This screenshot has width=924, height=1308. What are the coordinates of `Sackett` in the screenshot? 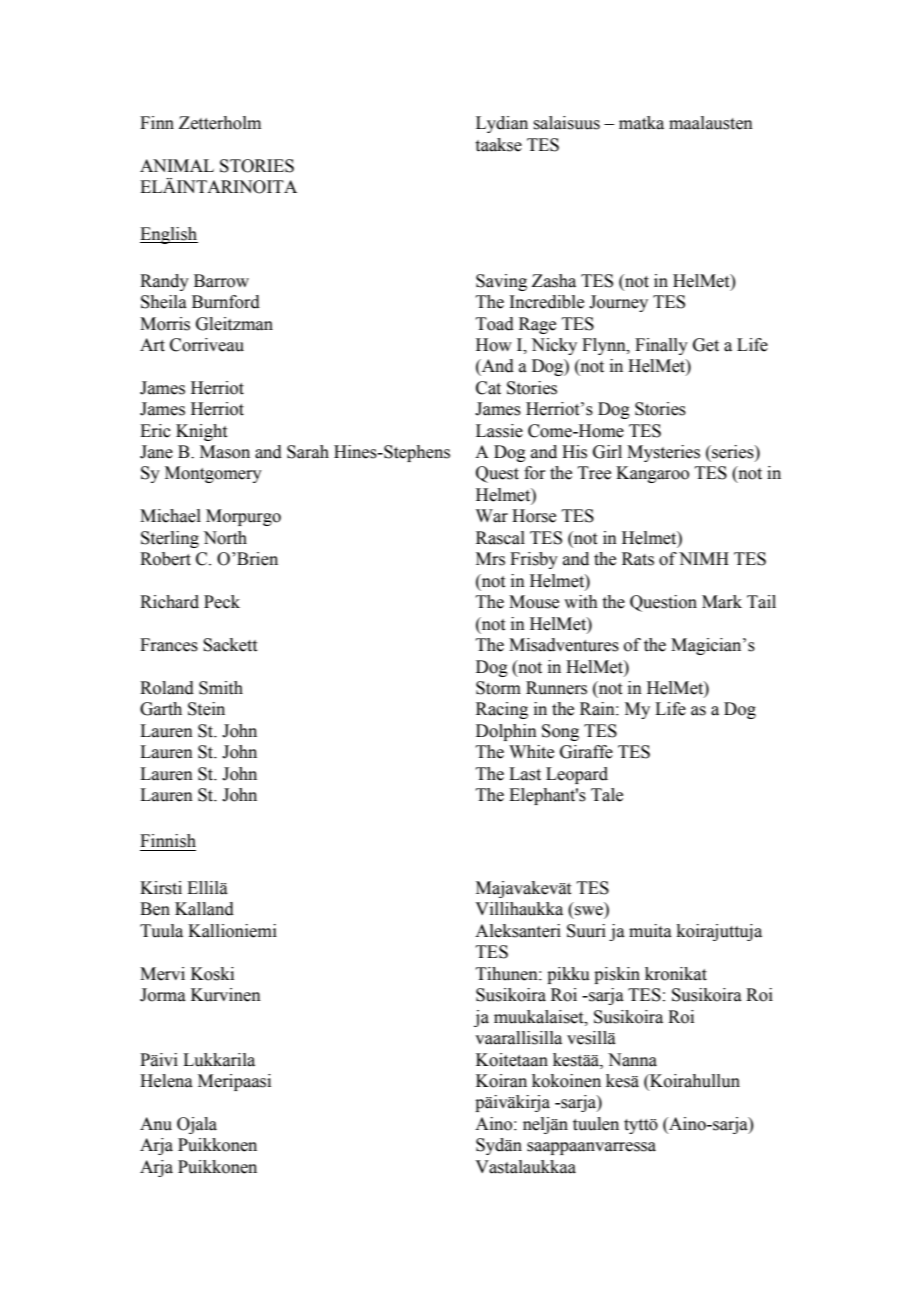 It's located at (230, 645).
